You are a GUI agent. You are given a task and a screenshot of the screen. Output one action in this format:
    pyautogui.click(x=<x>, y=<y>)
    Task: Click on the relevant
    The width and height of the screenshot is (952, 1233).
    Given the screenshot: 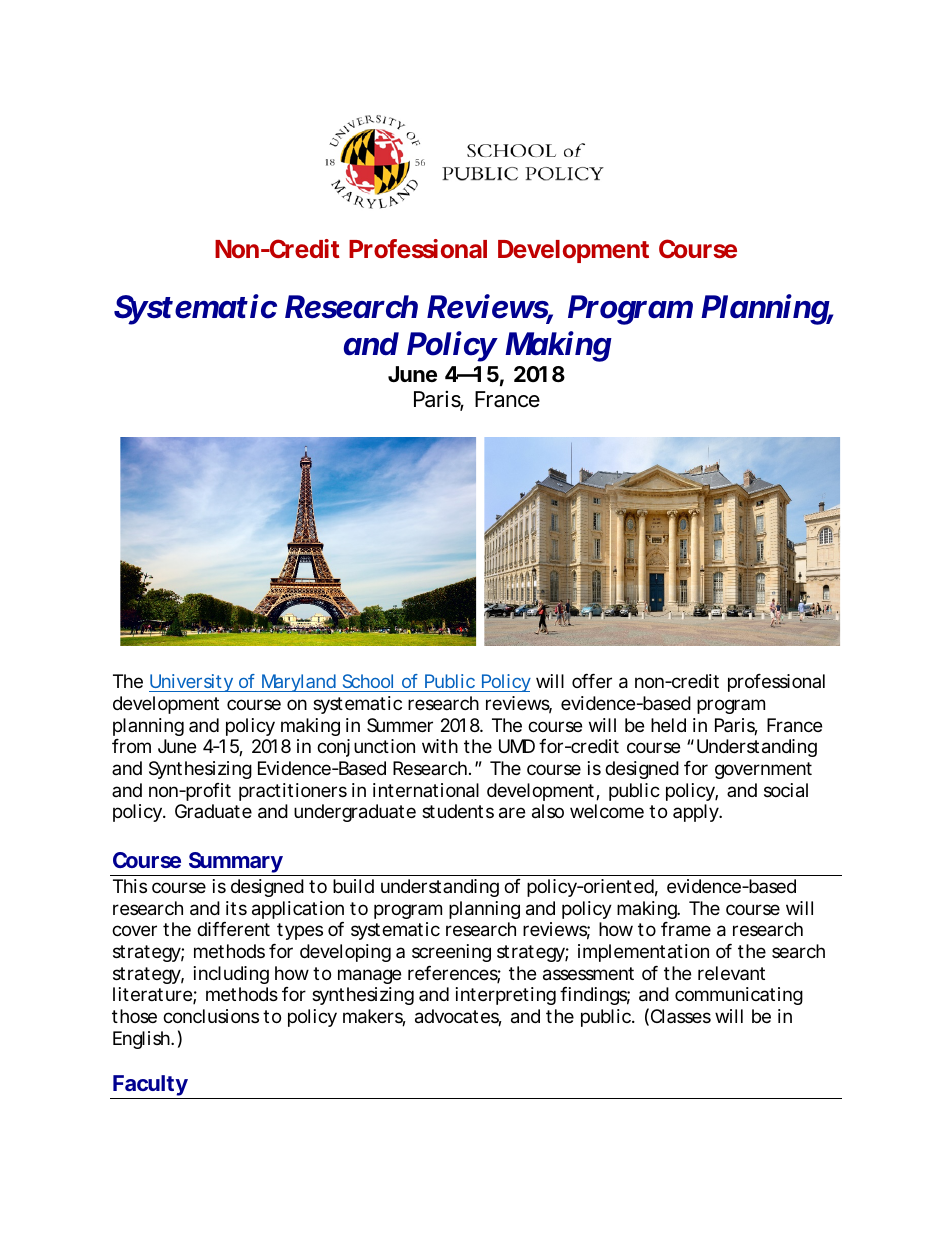 What is the action you would take?
    pyautogui.click(x=731, y=973)
